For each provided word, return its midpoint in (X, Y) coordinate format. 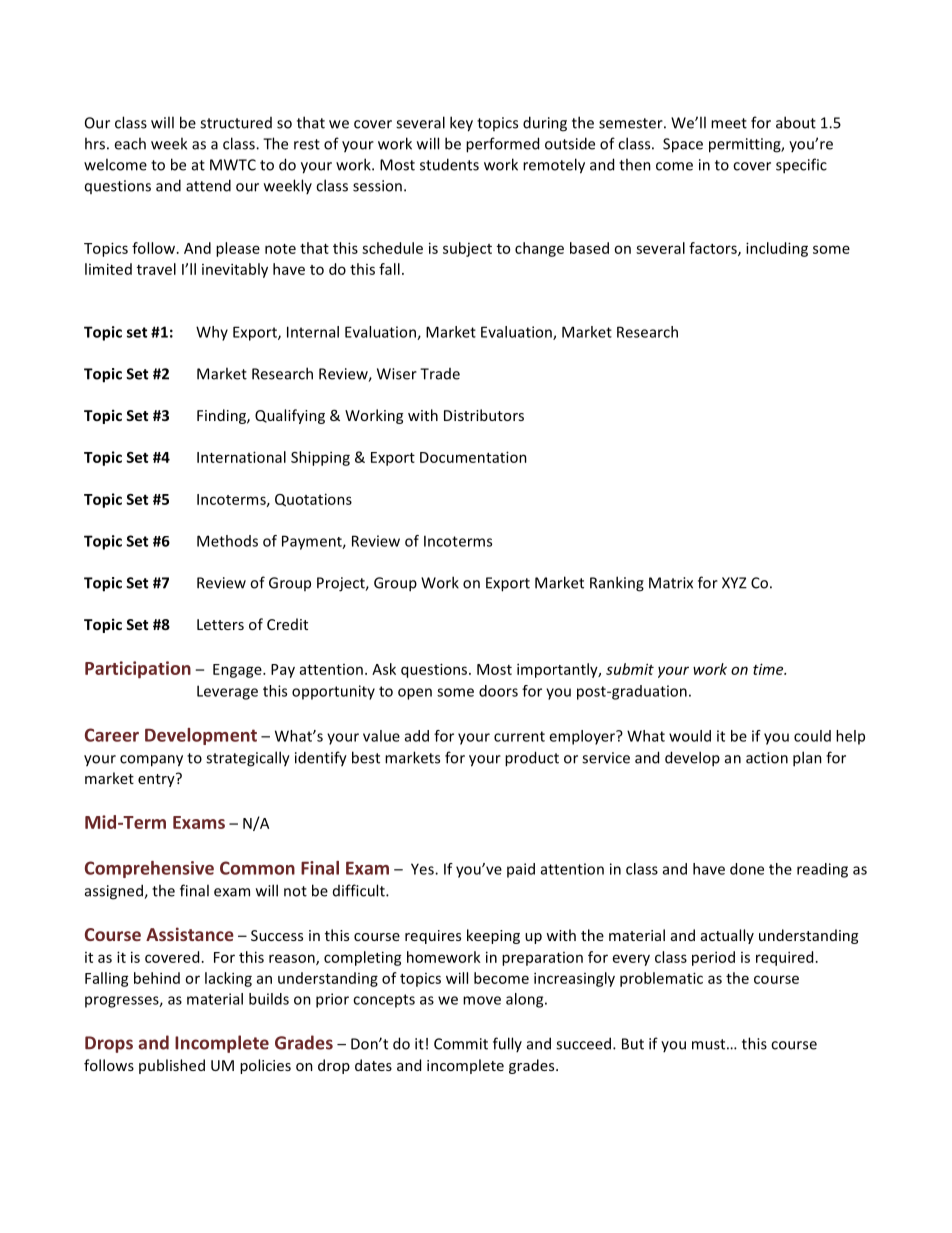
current (519, 736)
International (241, 457)
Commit (461, 1044)
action (767, 758)
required (784, 958)
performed (502, 145)
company (151, 761)
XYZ (734, 583)
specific (801, 166)
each (130, 143)
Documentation (473, 457)
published (172, 1066)
